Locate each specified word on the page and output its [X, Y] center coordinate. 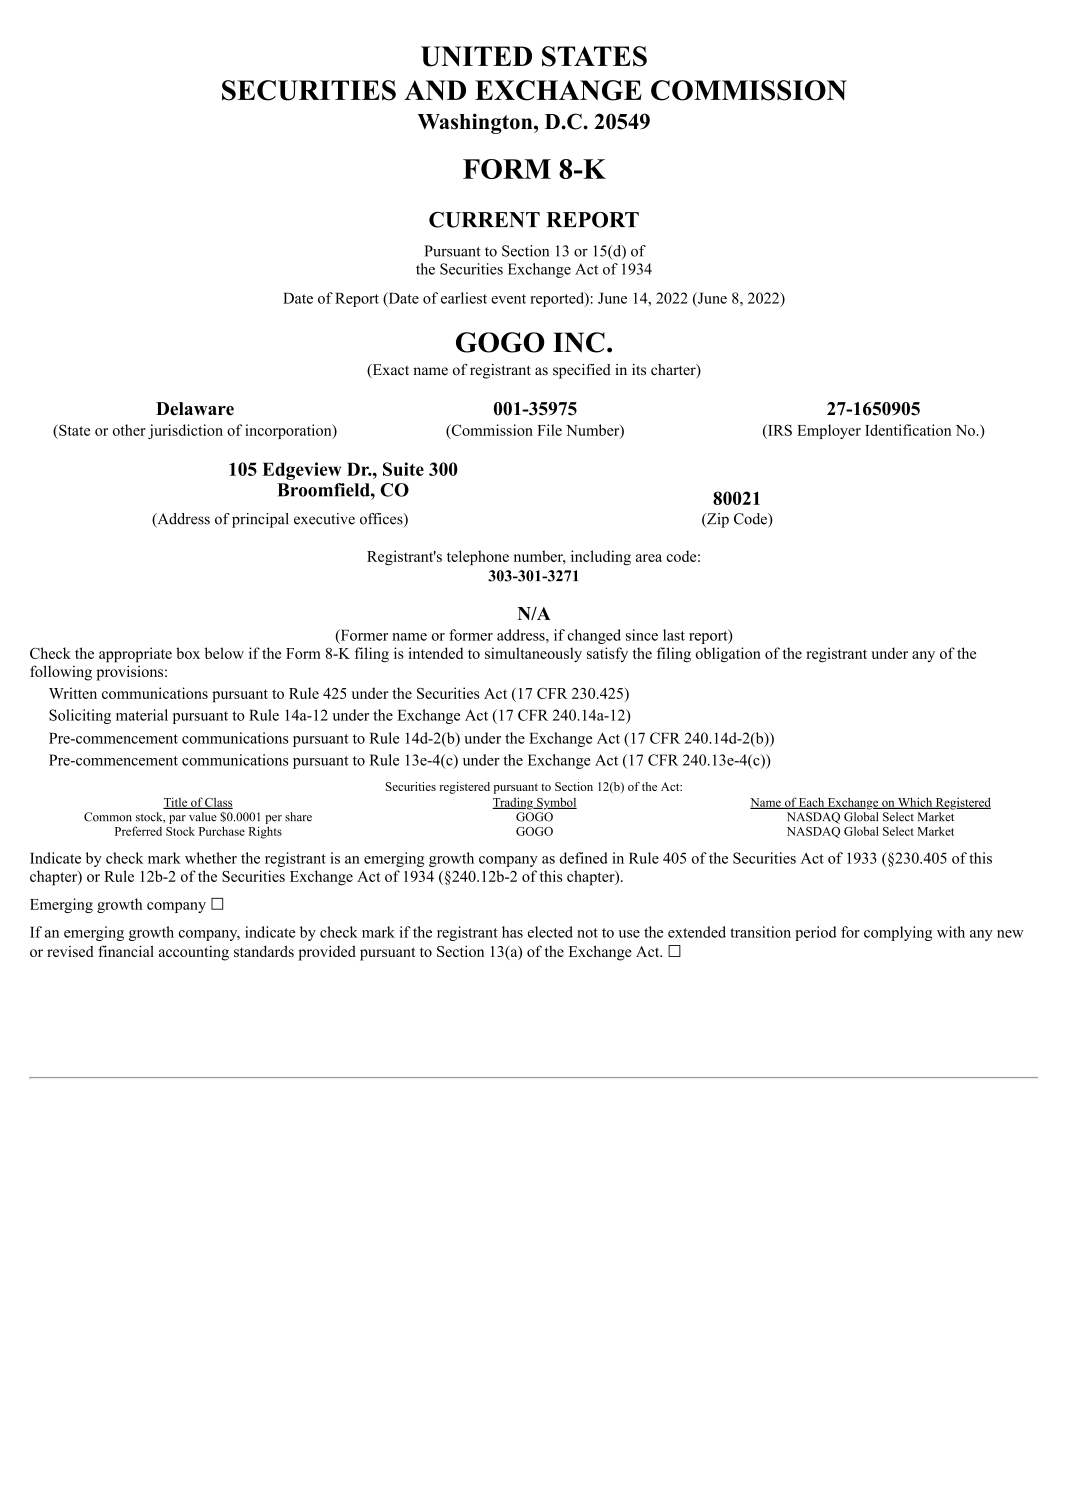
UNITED [476, 56]
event [508, 299]
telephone [478, 558]
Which [915, 803]
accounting [194, 953]
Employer [829, 431]
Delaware [195, 409]
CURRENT [484, 220]
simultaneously [533, 655]
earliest [464, 298]
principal [260, 520]
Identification [908, 430]
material [142, 715]
